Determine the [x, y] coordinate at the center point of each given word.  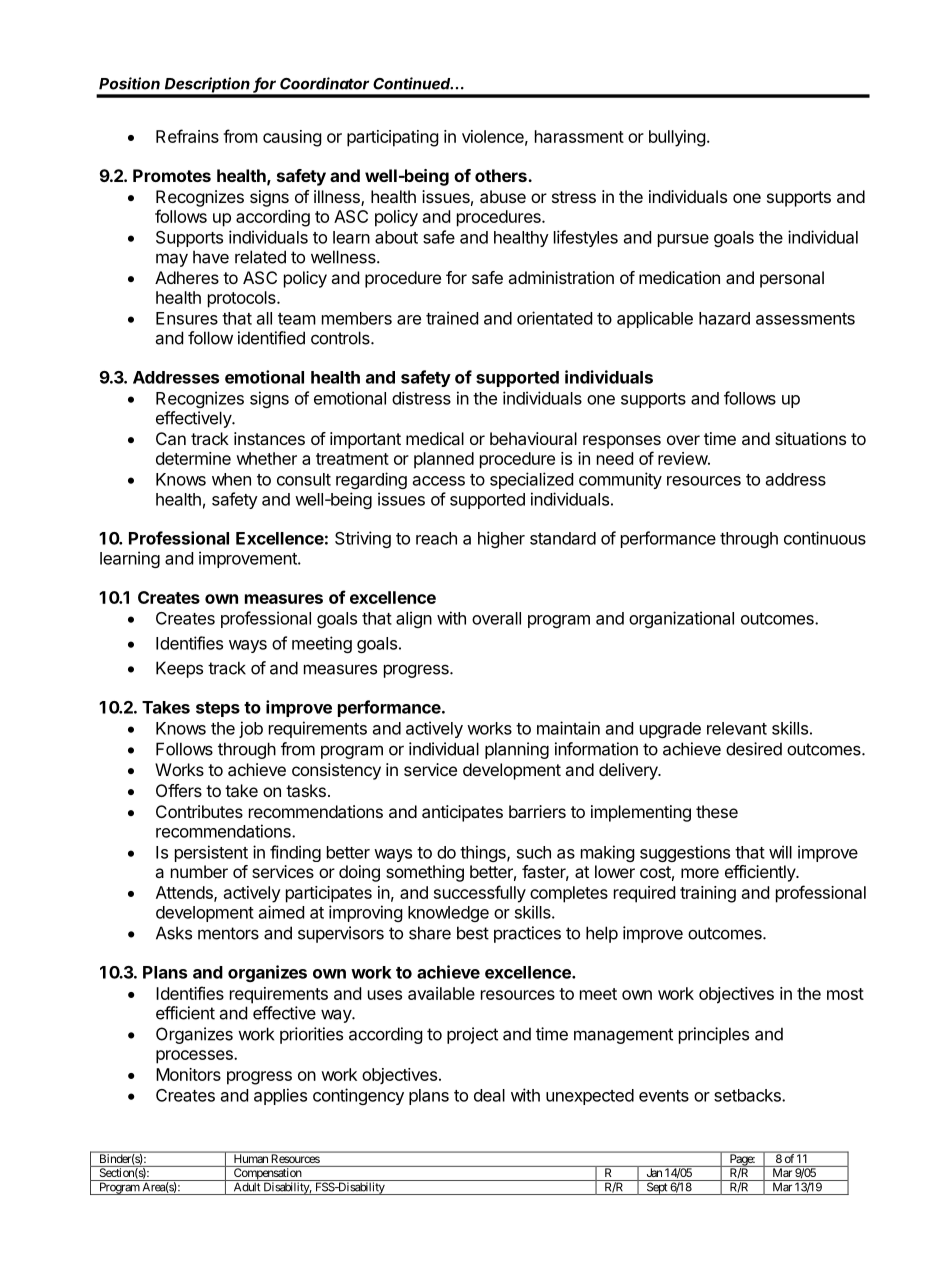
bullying [677, 138]
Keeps [179, 669]
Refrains [187, 136]
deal [489, 1095]
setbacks [748, 1095]
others [502, 175]
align [414, 619]
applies [280, 1096]
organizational [681, 619]
